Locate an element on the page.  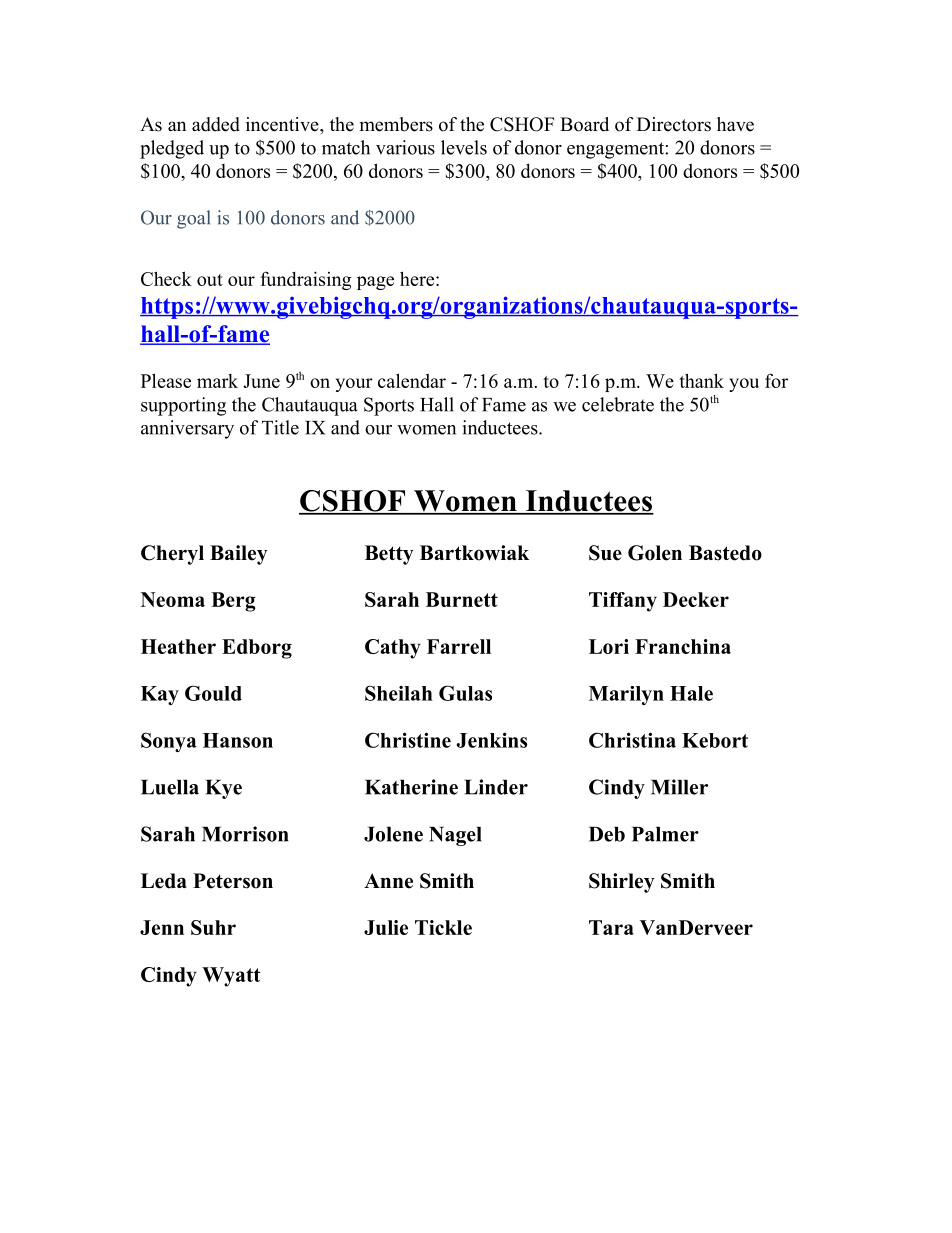
Jenkins is located at coordinates (491, 740).
